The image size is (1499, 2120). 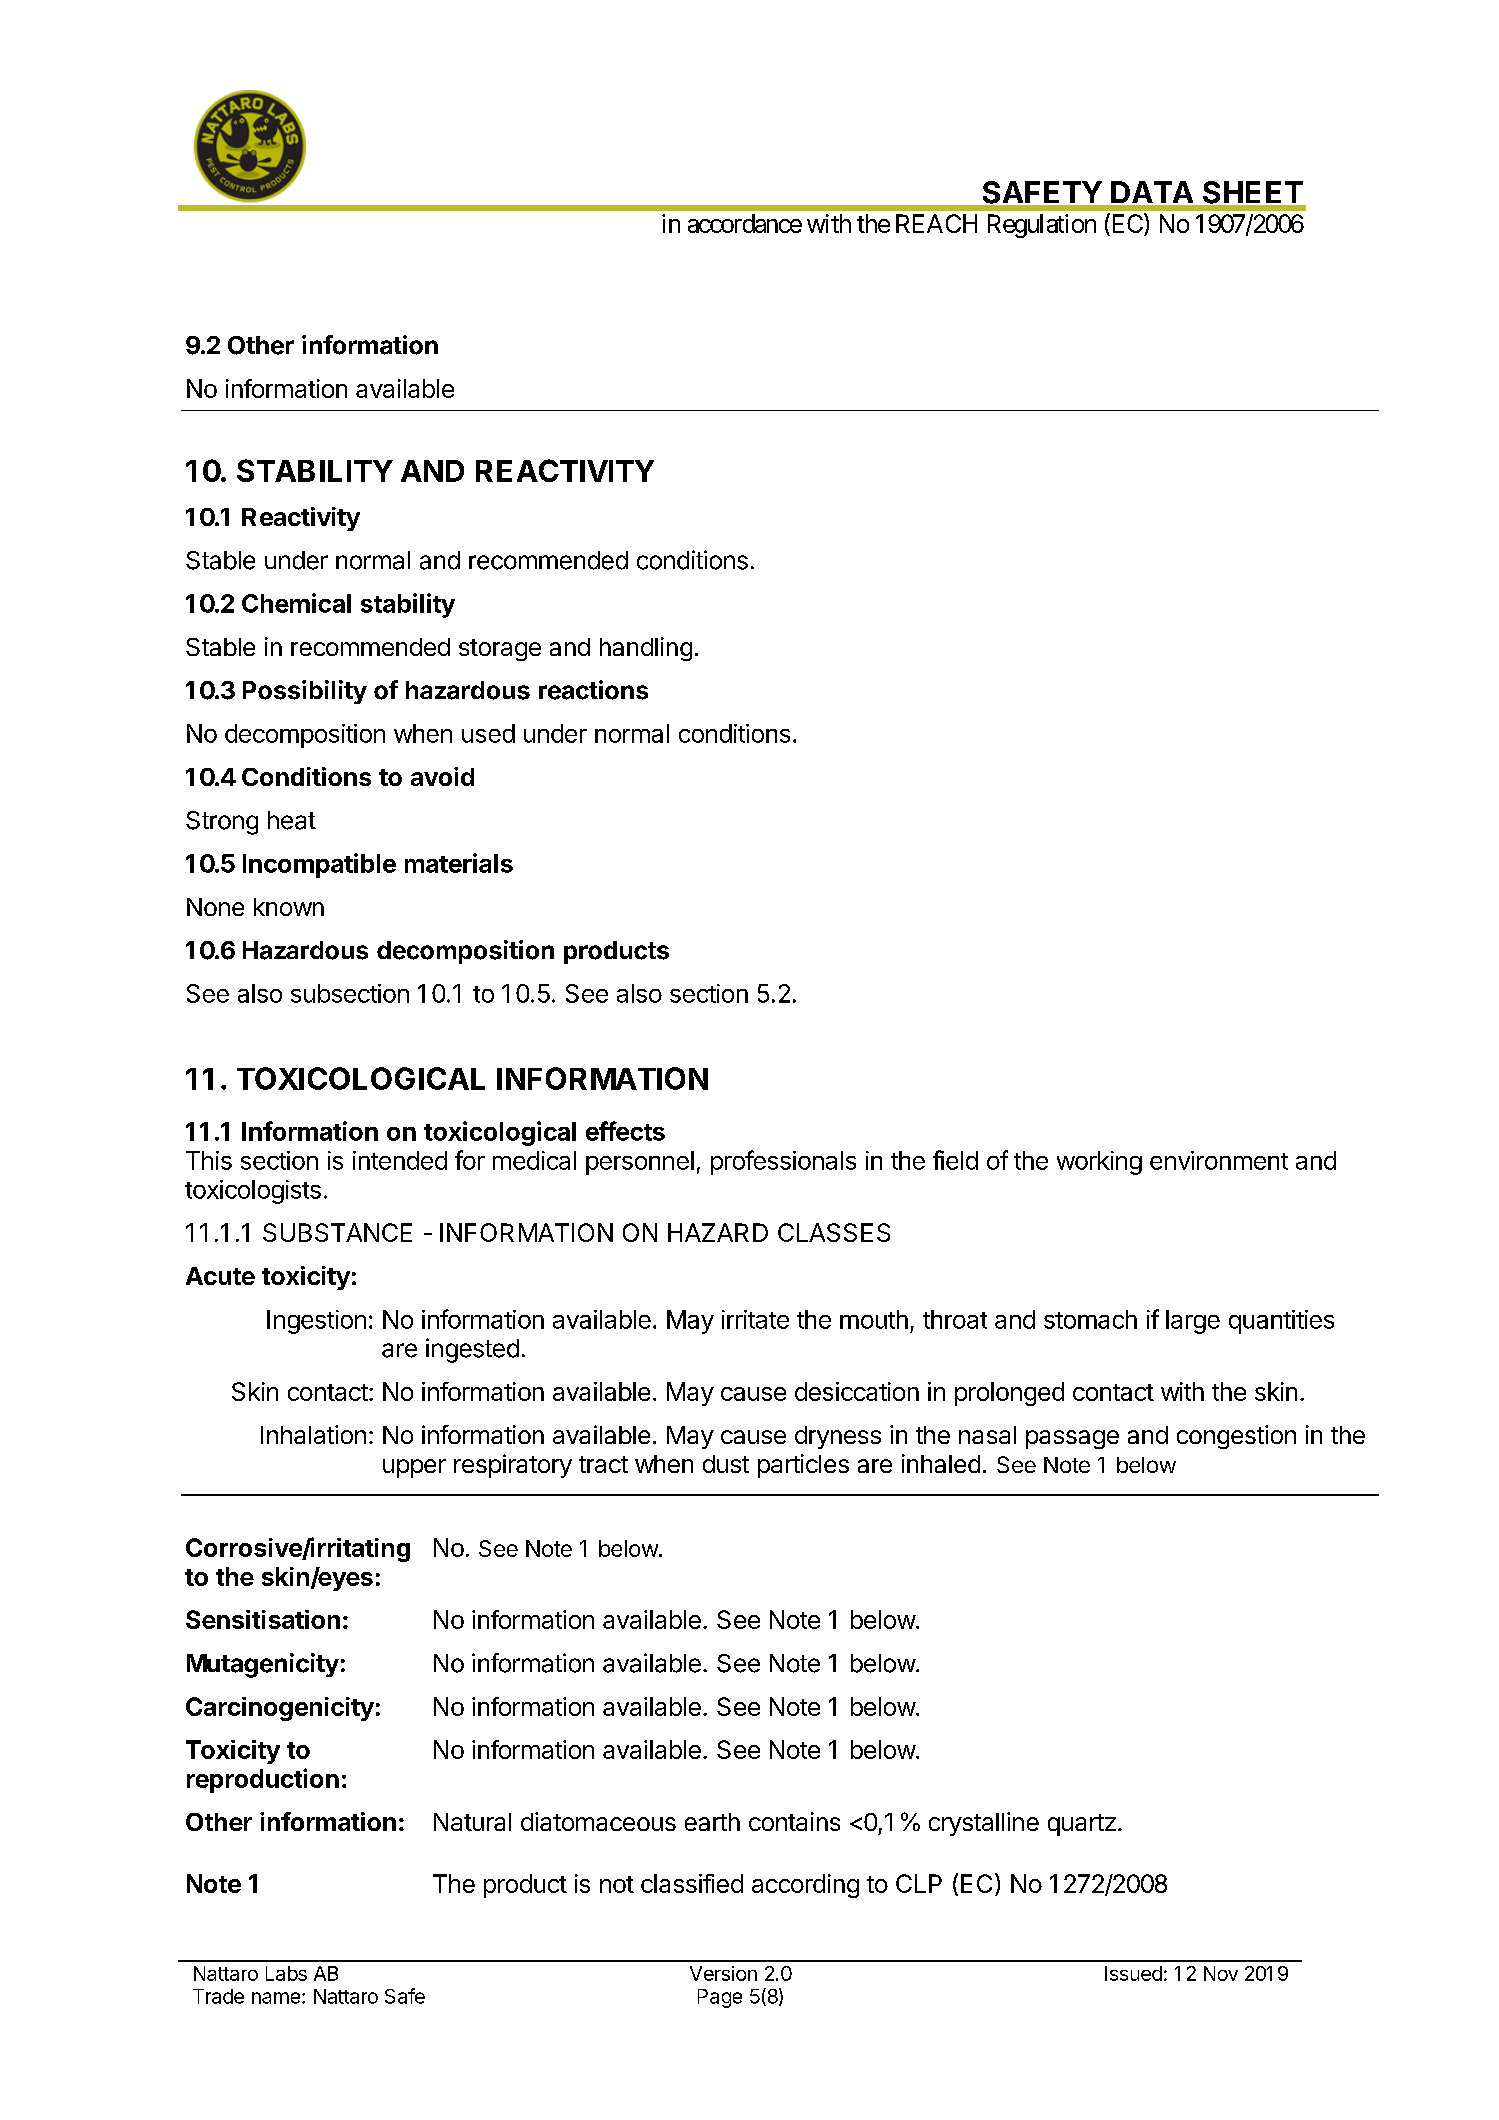 I want to click on reactions, so click(x=593, y=690).
